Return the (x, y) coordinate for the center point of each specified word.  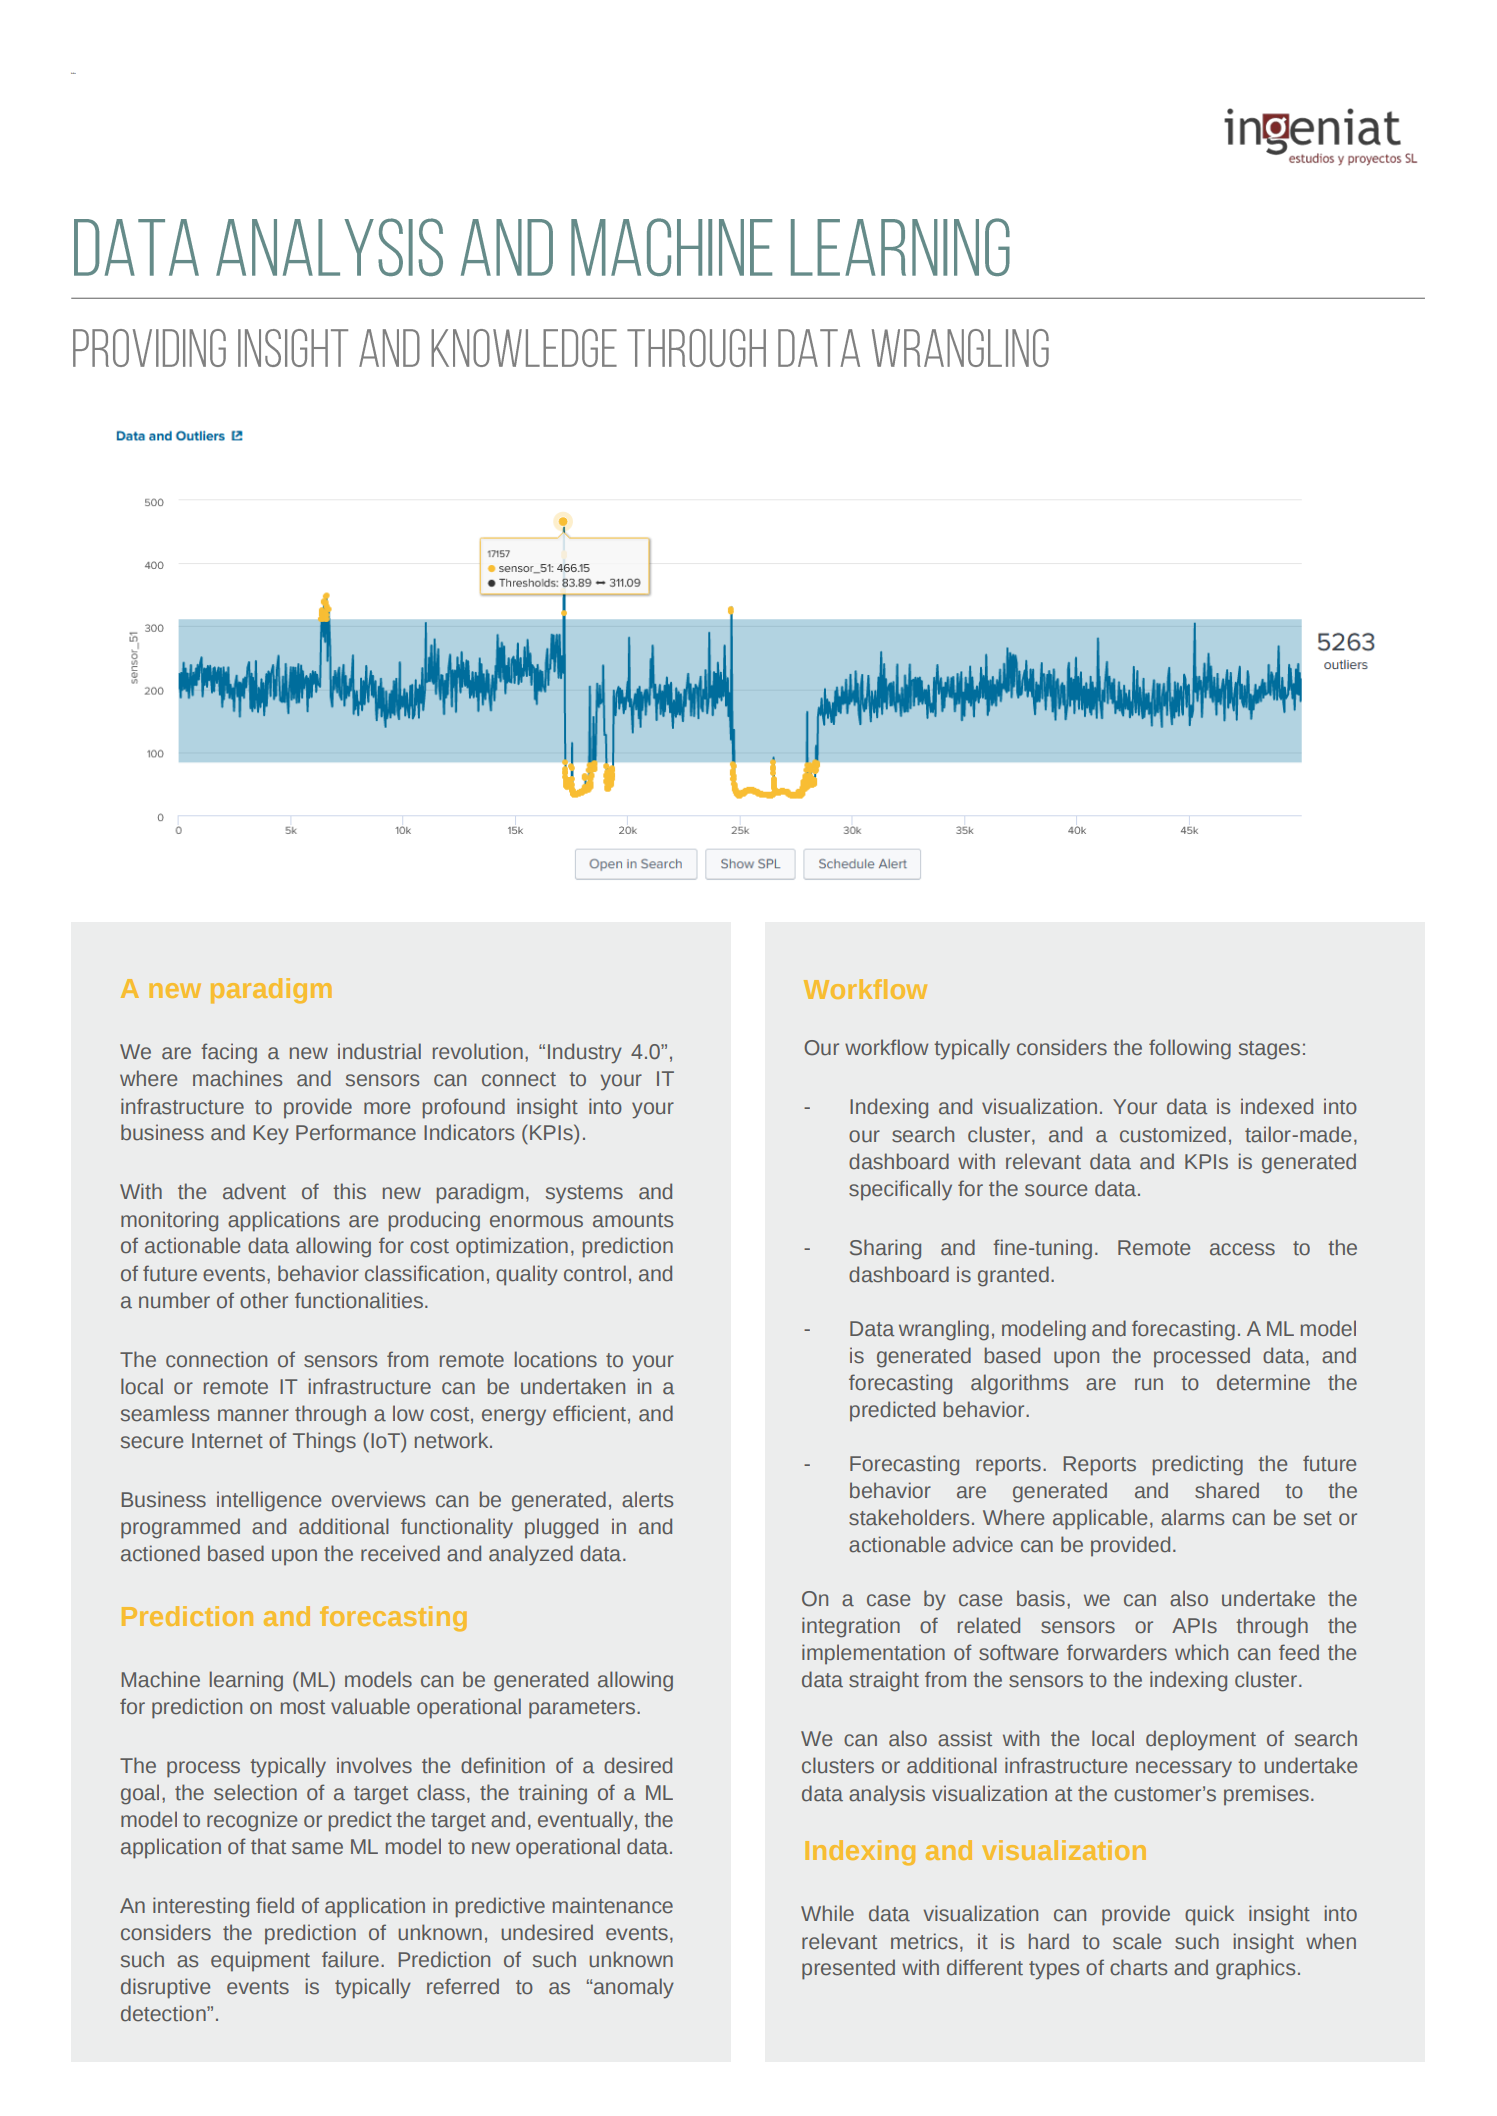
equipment (260, 1961)
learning (246, 1681)
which (1201, 1652)
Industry (585, 1053)
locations (556, 1359)
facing (229, 1053)
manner (253, 1415)
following (1190, 1049)
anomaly (633, 1988)
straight (884, 1681)
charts (1138, 1967)
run (1149, 1384)
